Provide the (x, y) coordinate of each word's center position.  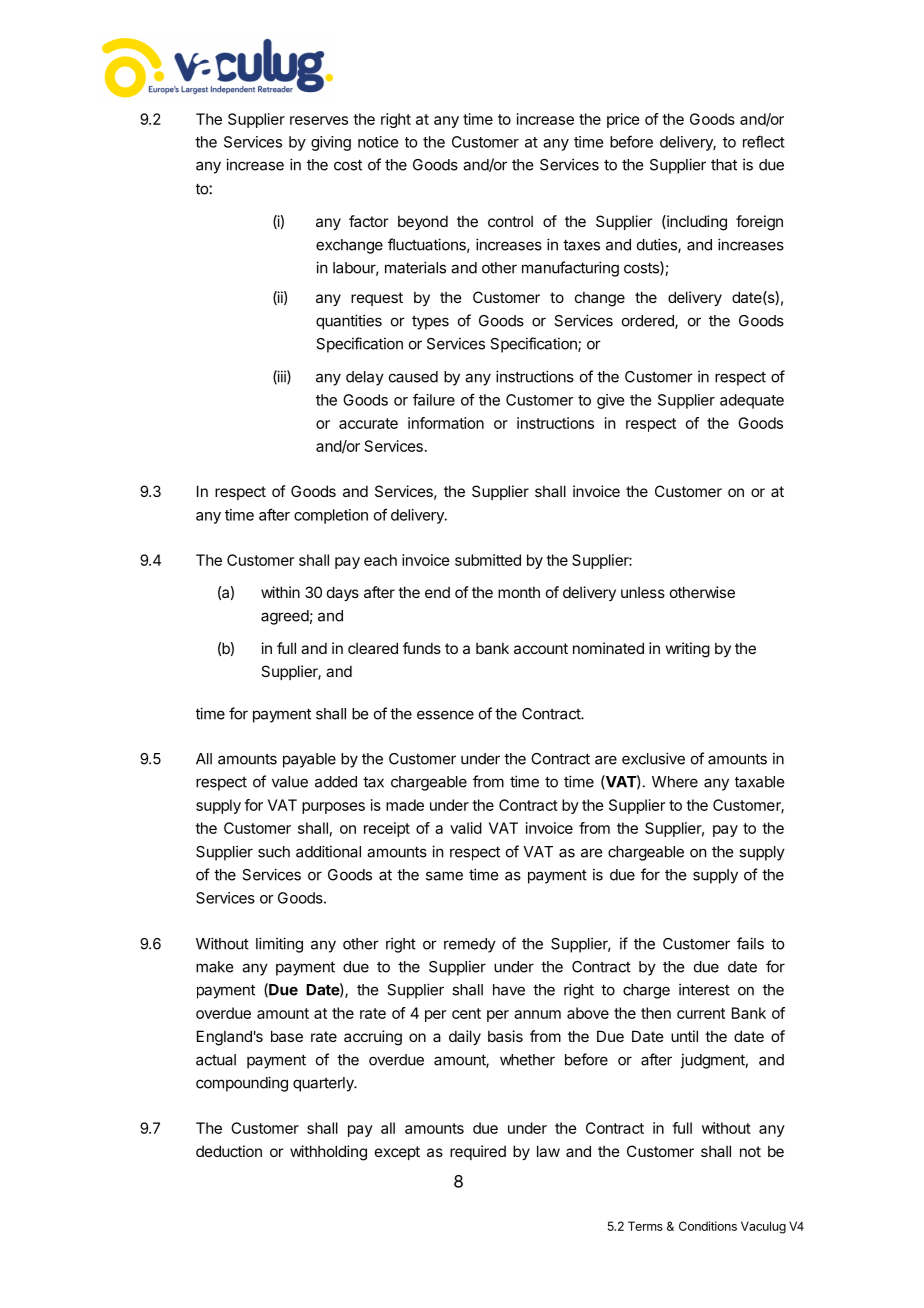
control (510, 221)
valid (466, 828)
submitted (488, 560)
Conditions (708, 1226)
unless (643, 592)
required (478, 1152)
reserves (319, 120)
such (274, 852)
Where (675, 782)
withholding (328, 1153)
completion (331, 516)
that (724, 165)
